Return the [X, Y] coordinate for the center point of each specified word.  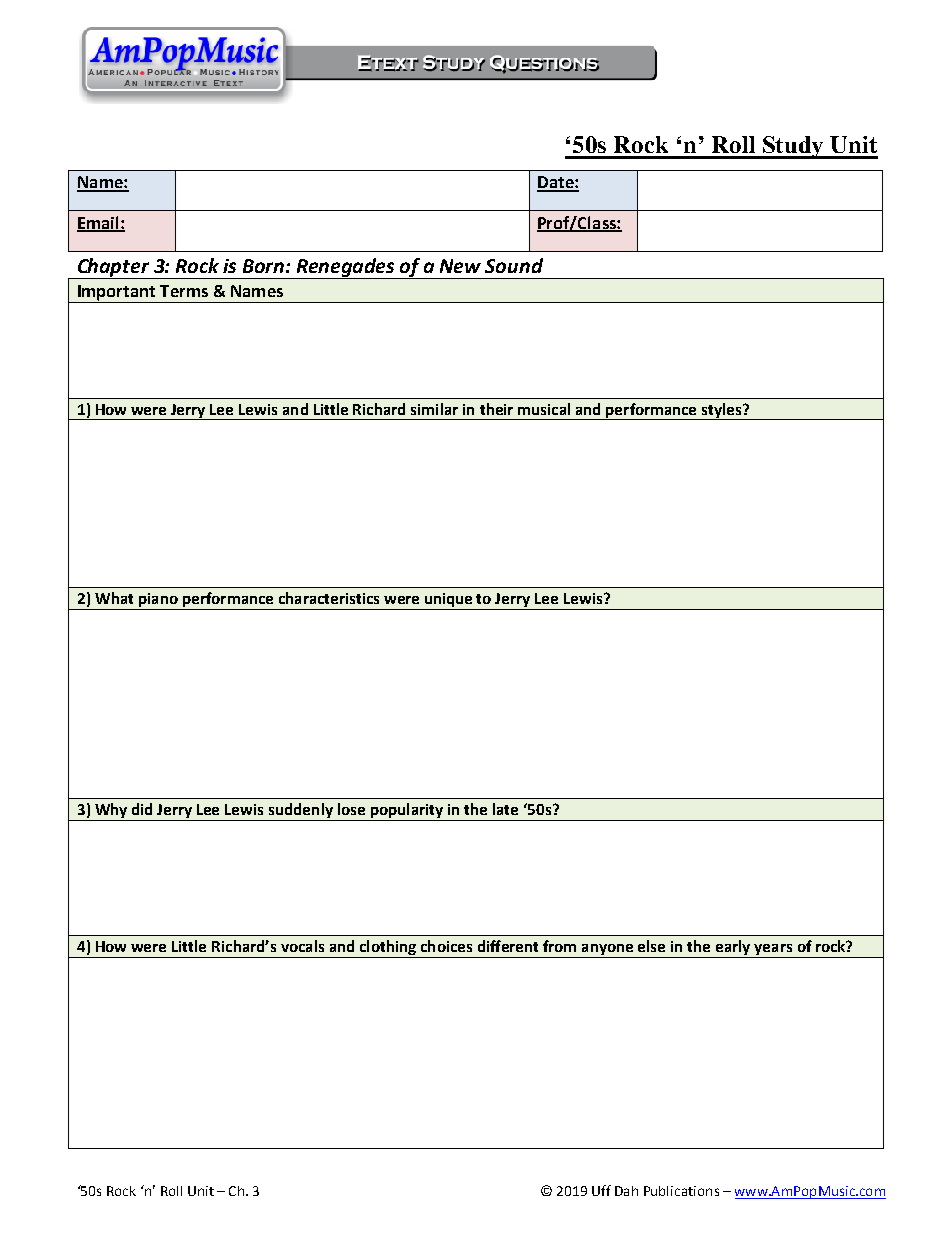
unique [448, 601]
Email [99, 224]
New [460, 266]
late [505, 809]
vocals [302, 946]
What [114, 598]
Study [793, 147]
